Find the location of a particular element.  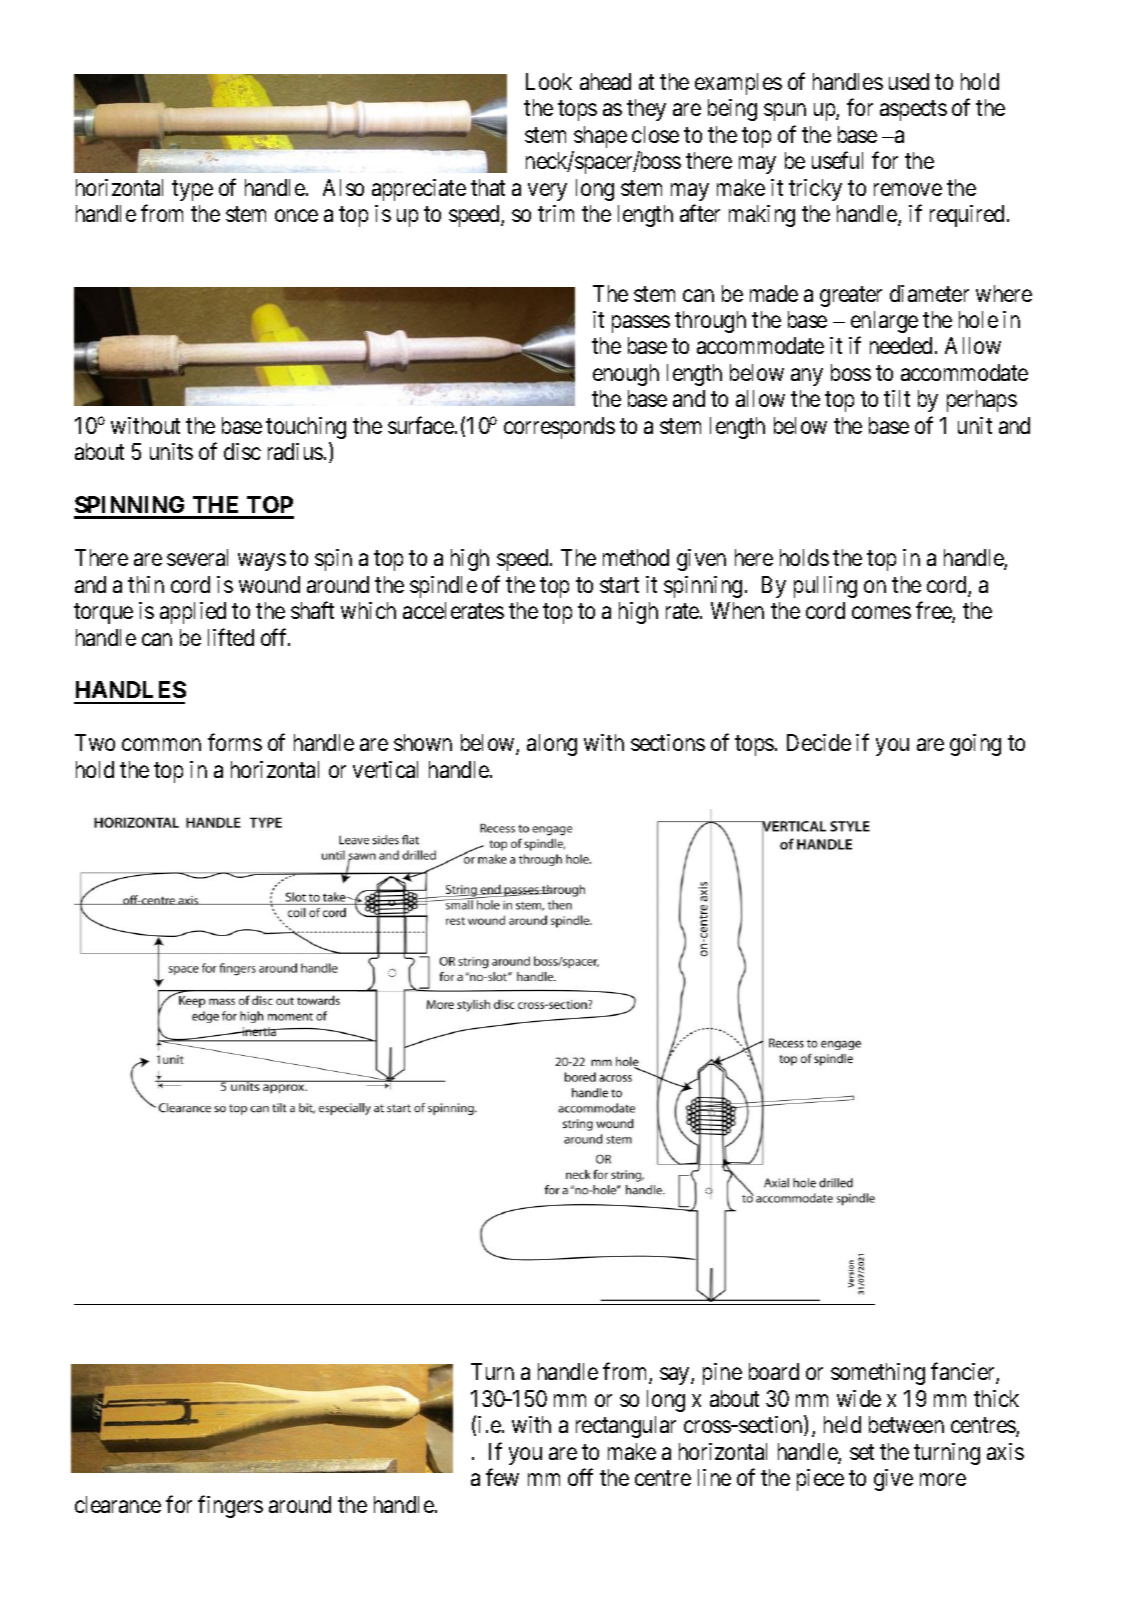

shape is located at coordinates (600, 137).
